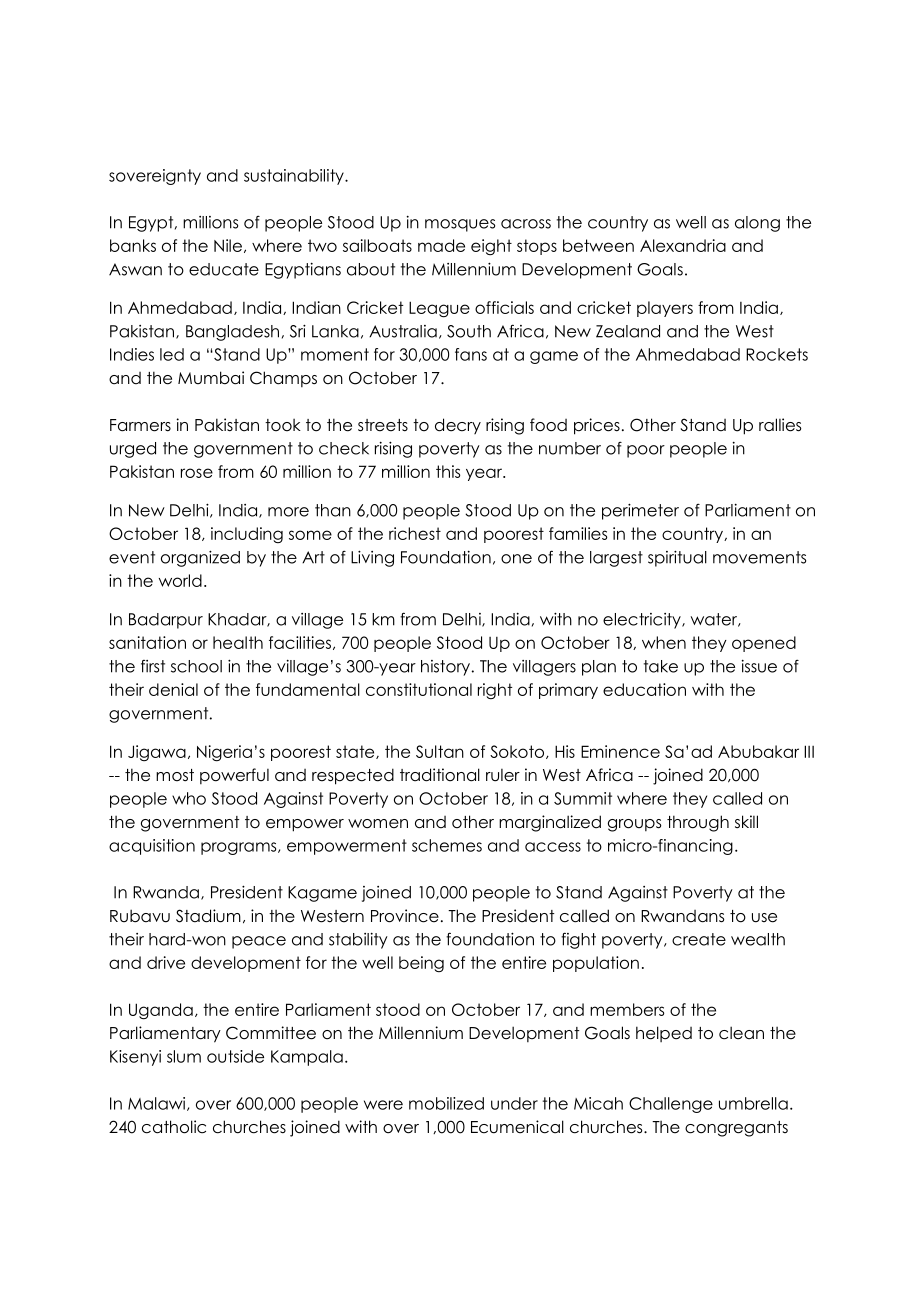 The image size is (924, 1308). What do you see at coordinates (448, 471) in the image?
I see `this` at bounding box center [448, 471].
